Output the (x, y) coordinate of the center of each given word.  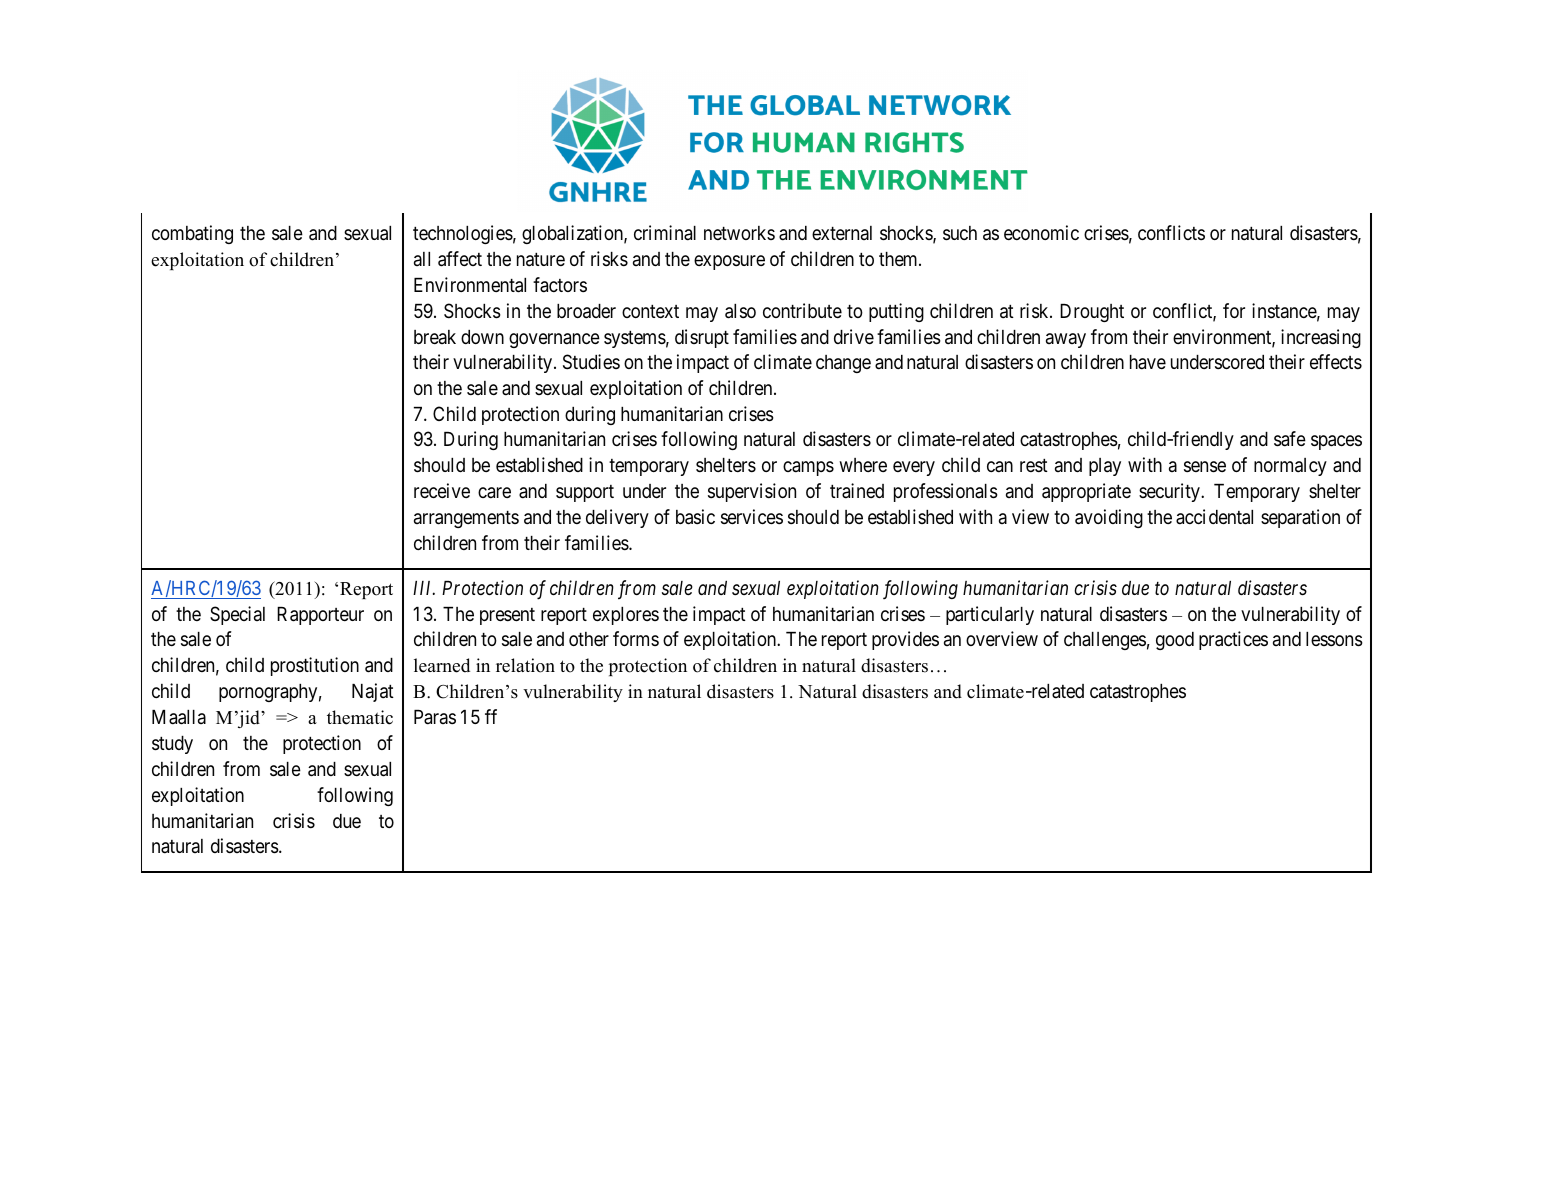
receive (442, 490)
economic (1041, 232)
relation (525, 665)
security (1170, 492)
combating (192, 234)
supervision (752, 492)
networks (739, 233)
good (1175, 641)
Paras (435, 717)
